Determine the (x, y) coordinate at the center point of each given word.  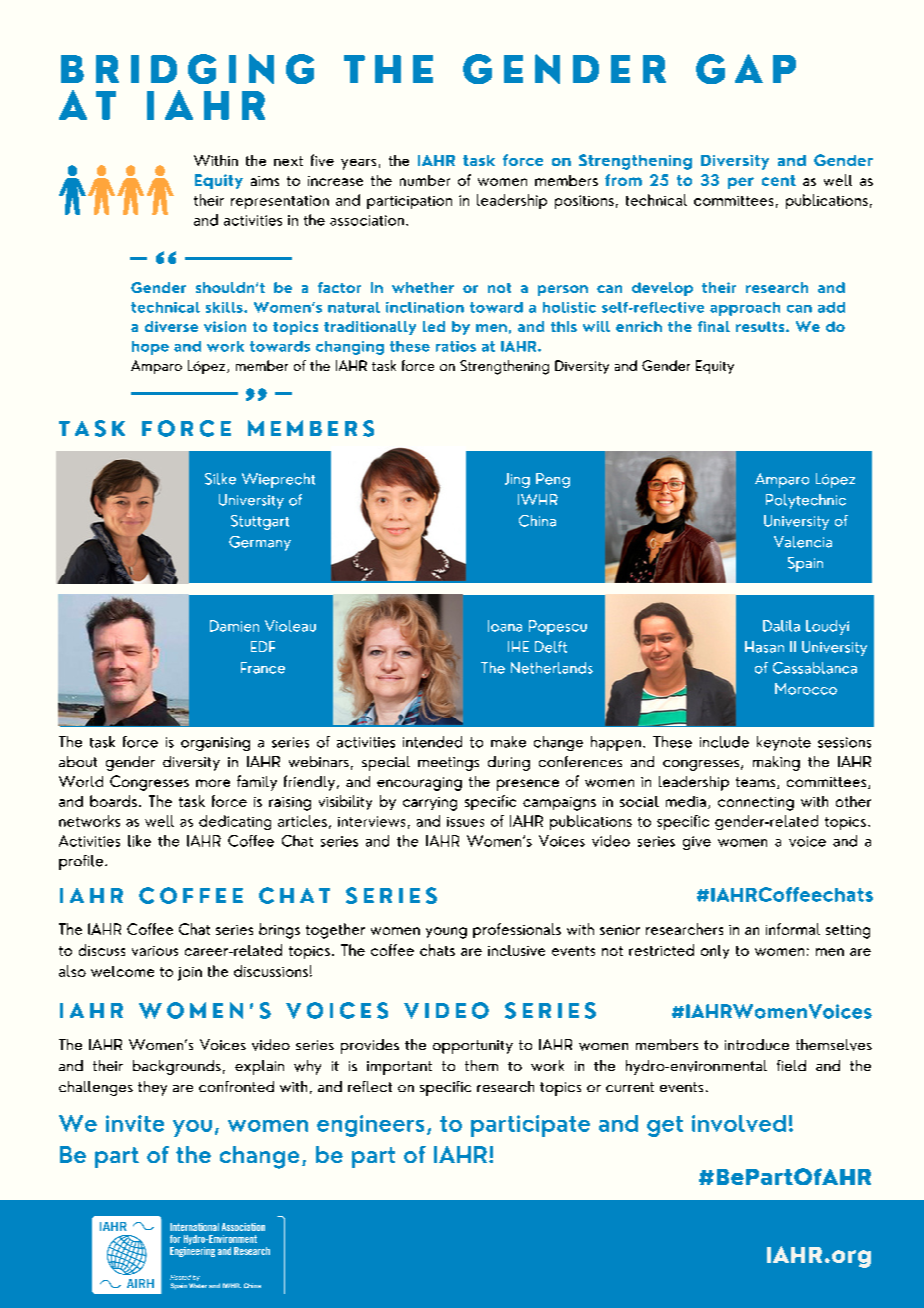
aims (265, 181)
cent (779, 180)
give (697, 843)
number (425, 180)
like (139, 841)
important (399, 1068)
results (761, 326)
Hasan (764, 647)
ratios (456, 346)
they (152, 1088)
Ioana (505, 626)
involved (739, 1123)
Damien (234, 626)
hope (150, 348)
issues (465, 822)
